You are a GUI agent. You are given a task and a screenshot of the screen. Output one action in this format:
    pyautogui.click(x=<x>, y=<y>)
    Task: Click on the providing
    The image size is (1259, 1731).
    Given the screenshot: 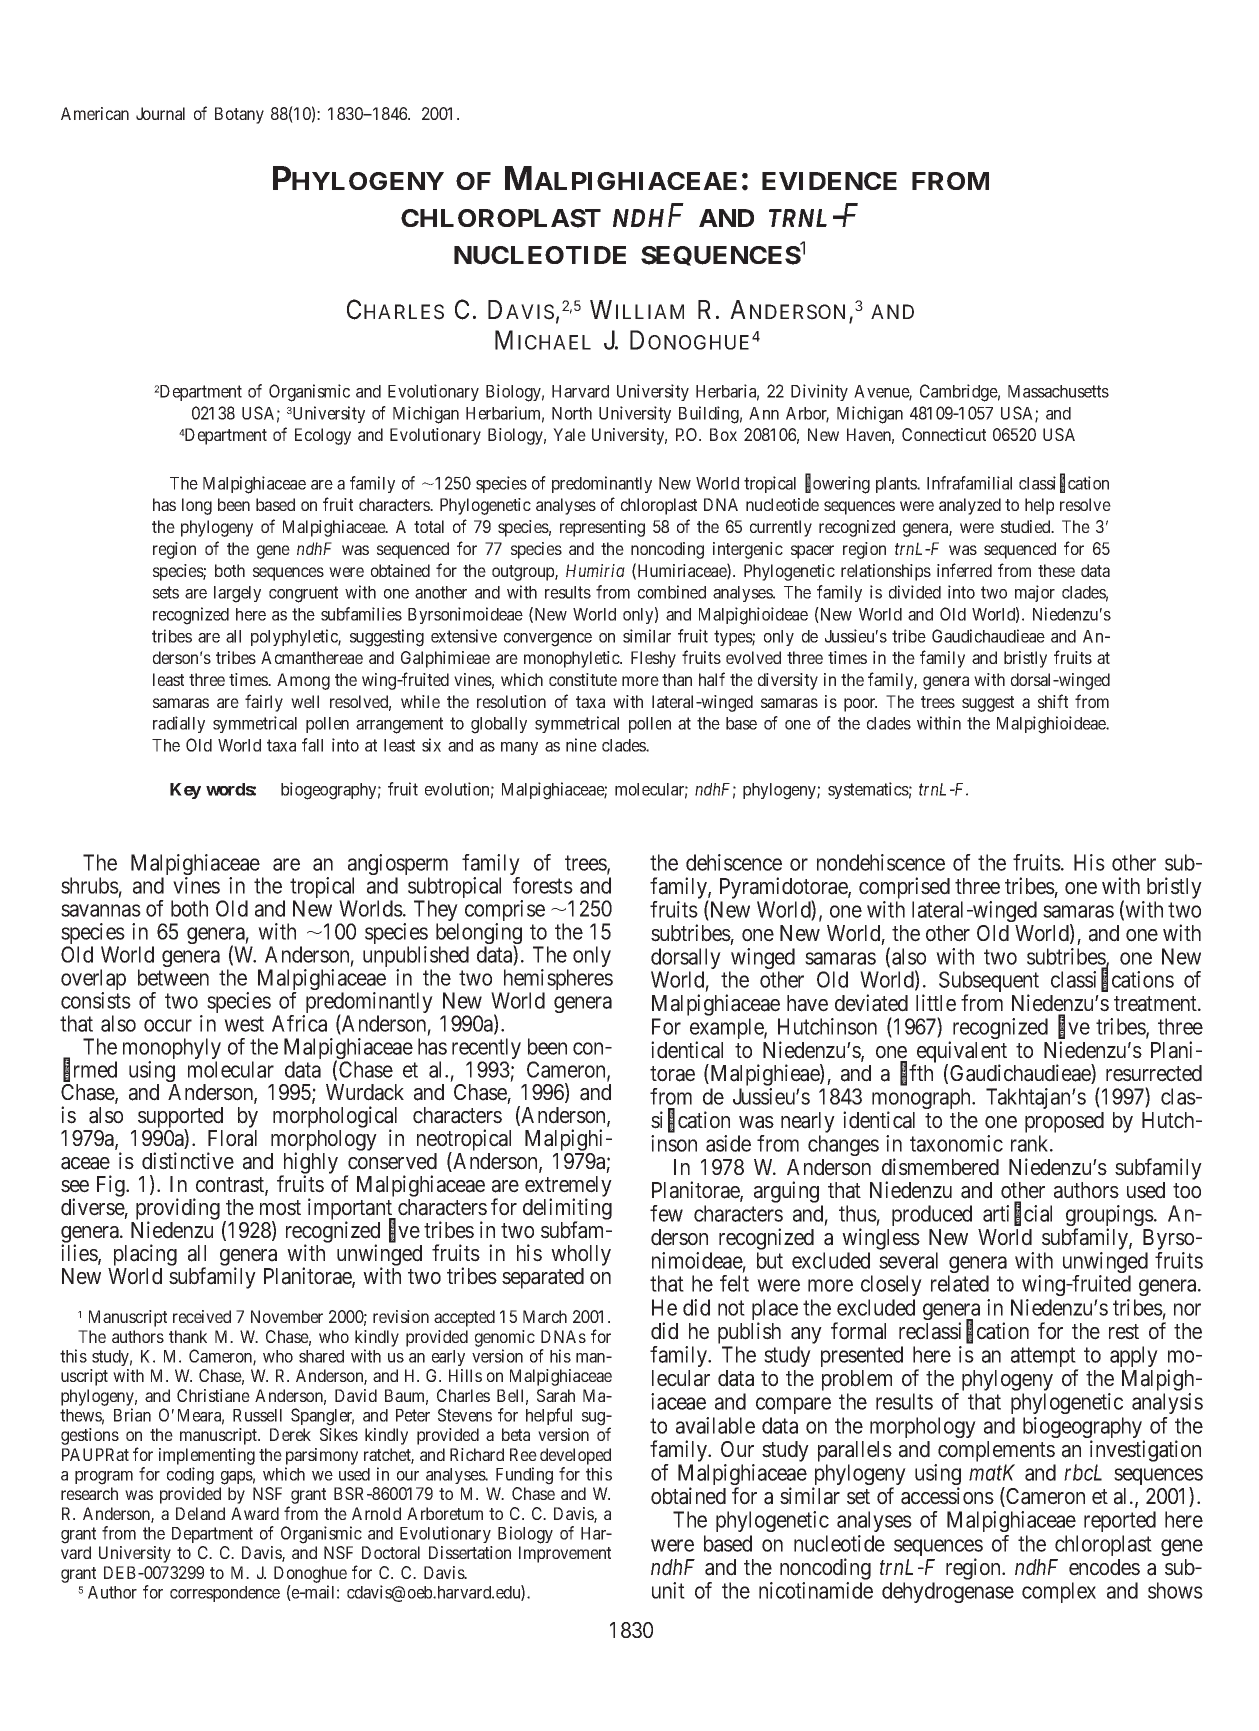 What is the action you would take?
    pyautogui.click(x=178, y=1210)
